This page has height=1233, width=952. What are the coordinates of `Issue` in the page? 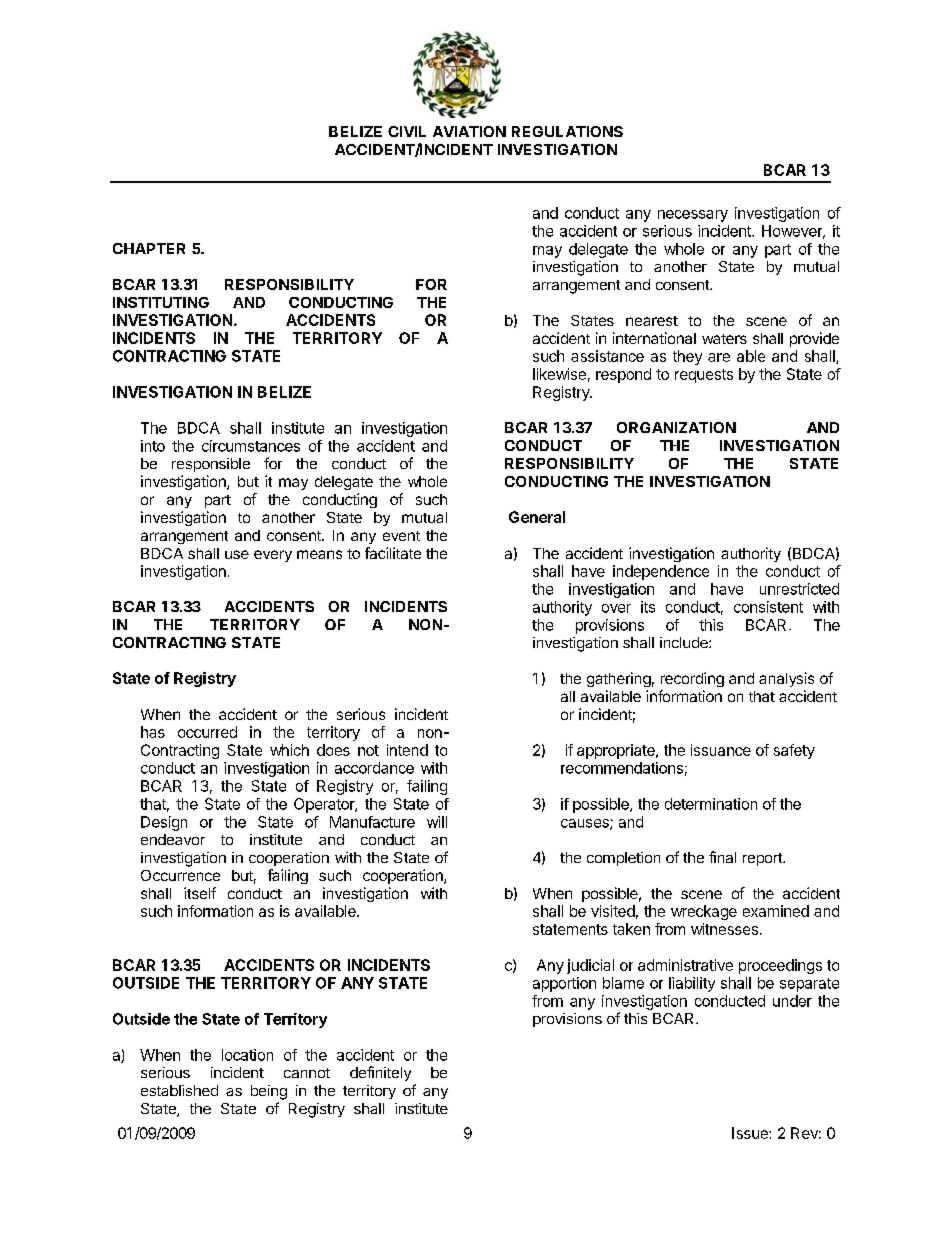 It's located at (751, 1133).
